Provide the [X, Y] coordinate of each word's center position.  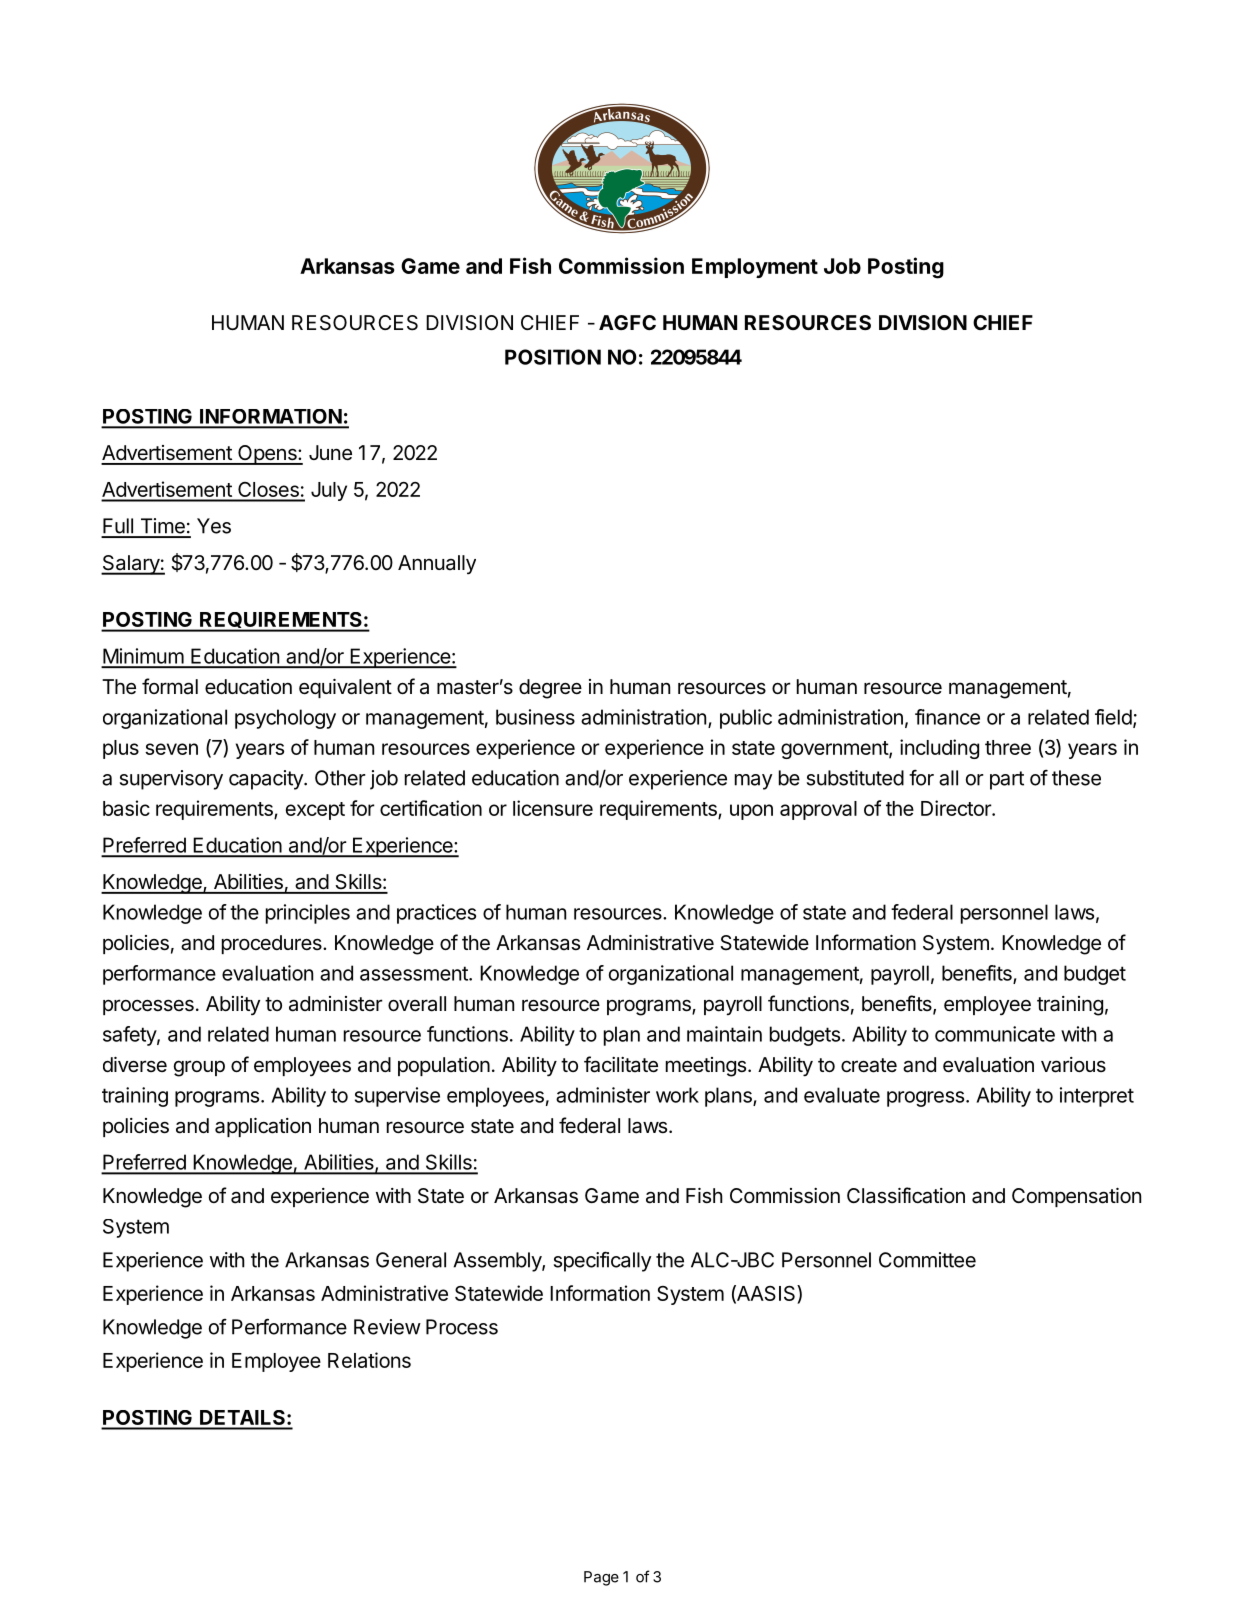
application [263, 1127]
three [1008, 747]
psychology [285, 719]
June [330, 453]
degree [550, 689]
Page [601, 1578]
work [677, 1095]
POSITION [553, 357]
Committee [927, 1260]
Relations [369, 1360]
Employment [755, 268]
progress [925, 1099]
